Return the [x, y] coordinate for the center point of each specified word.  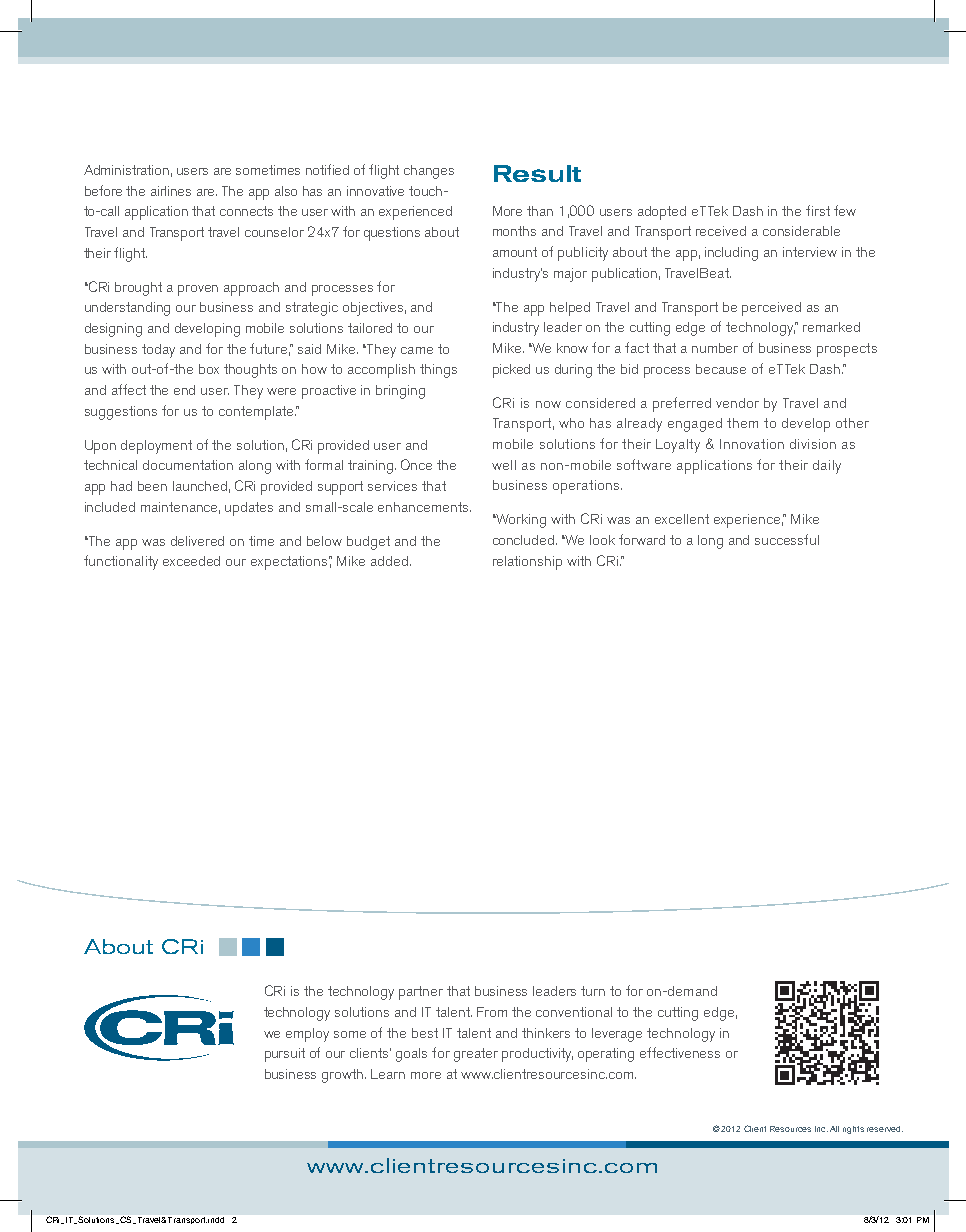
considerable [801, 231]
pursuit [285, 1055]
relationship [527, 563]
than [540, 211]
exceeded [191, 561]
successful [787, 539]
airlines [171, 191]
